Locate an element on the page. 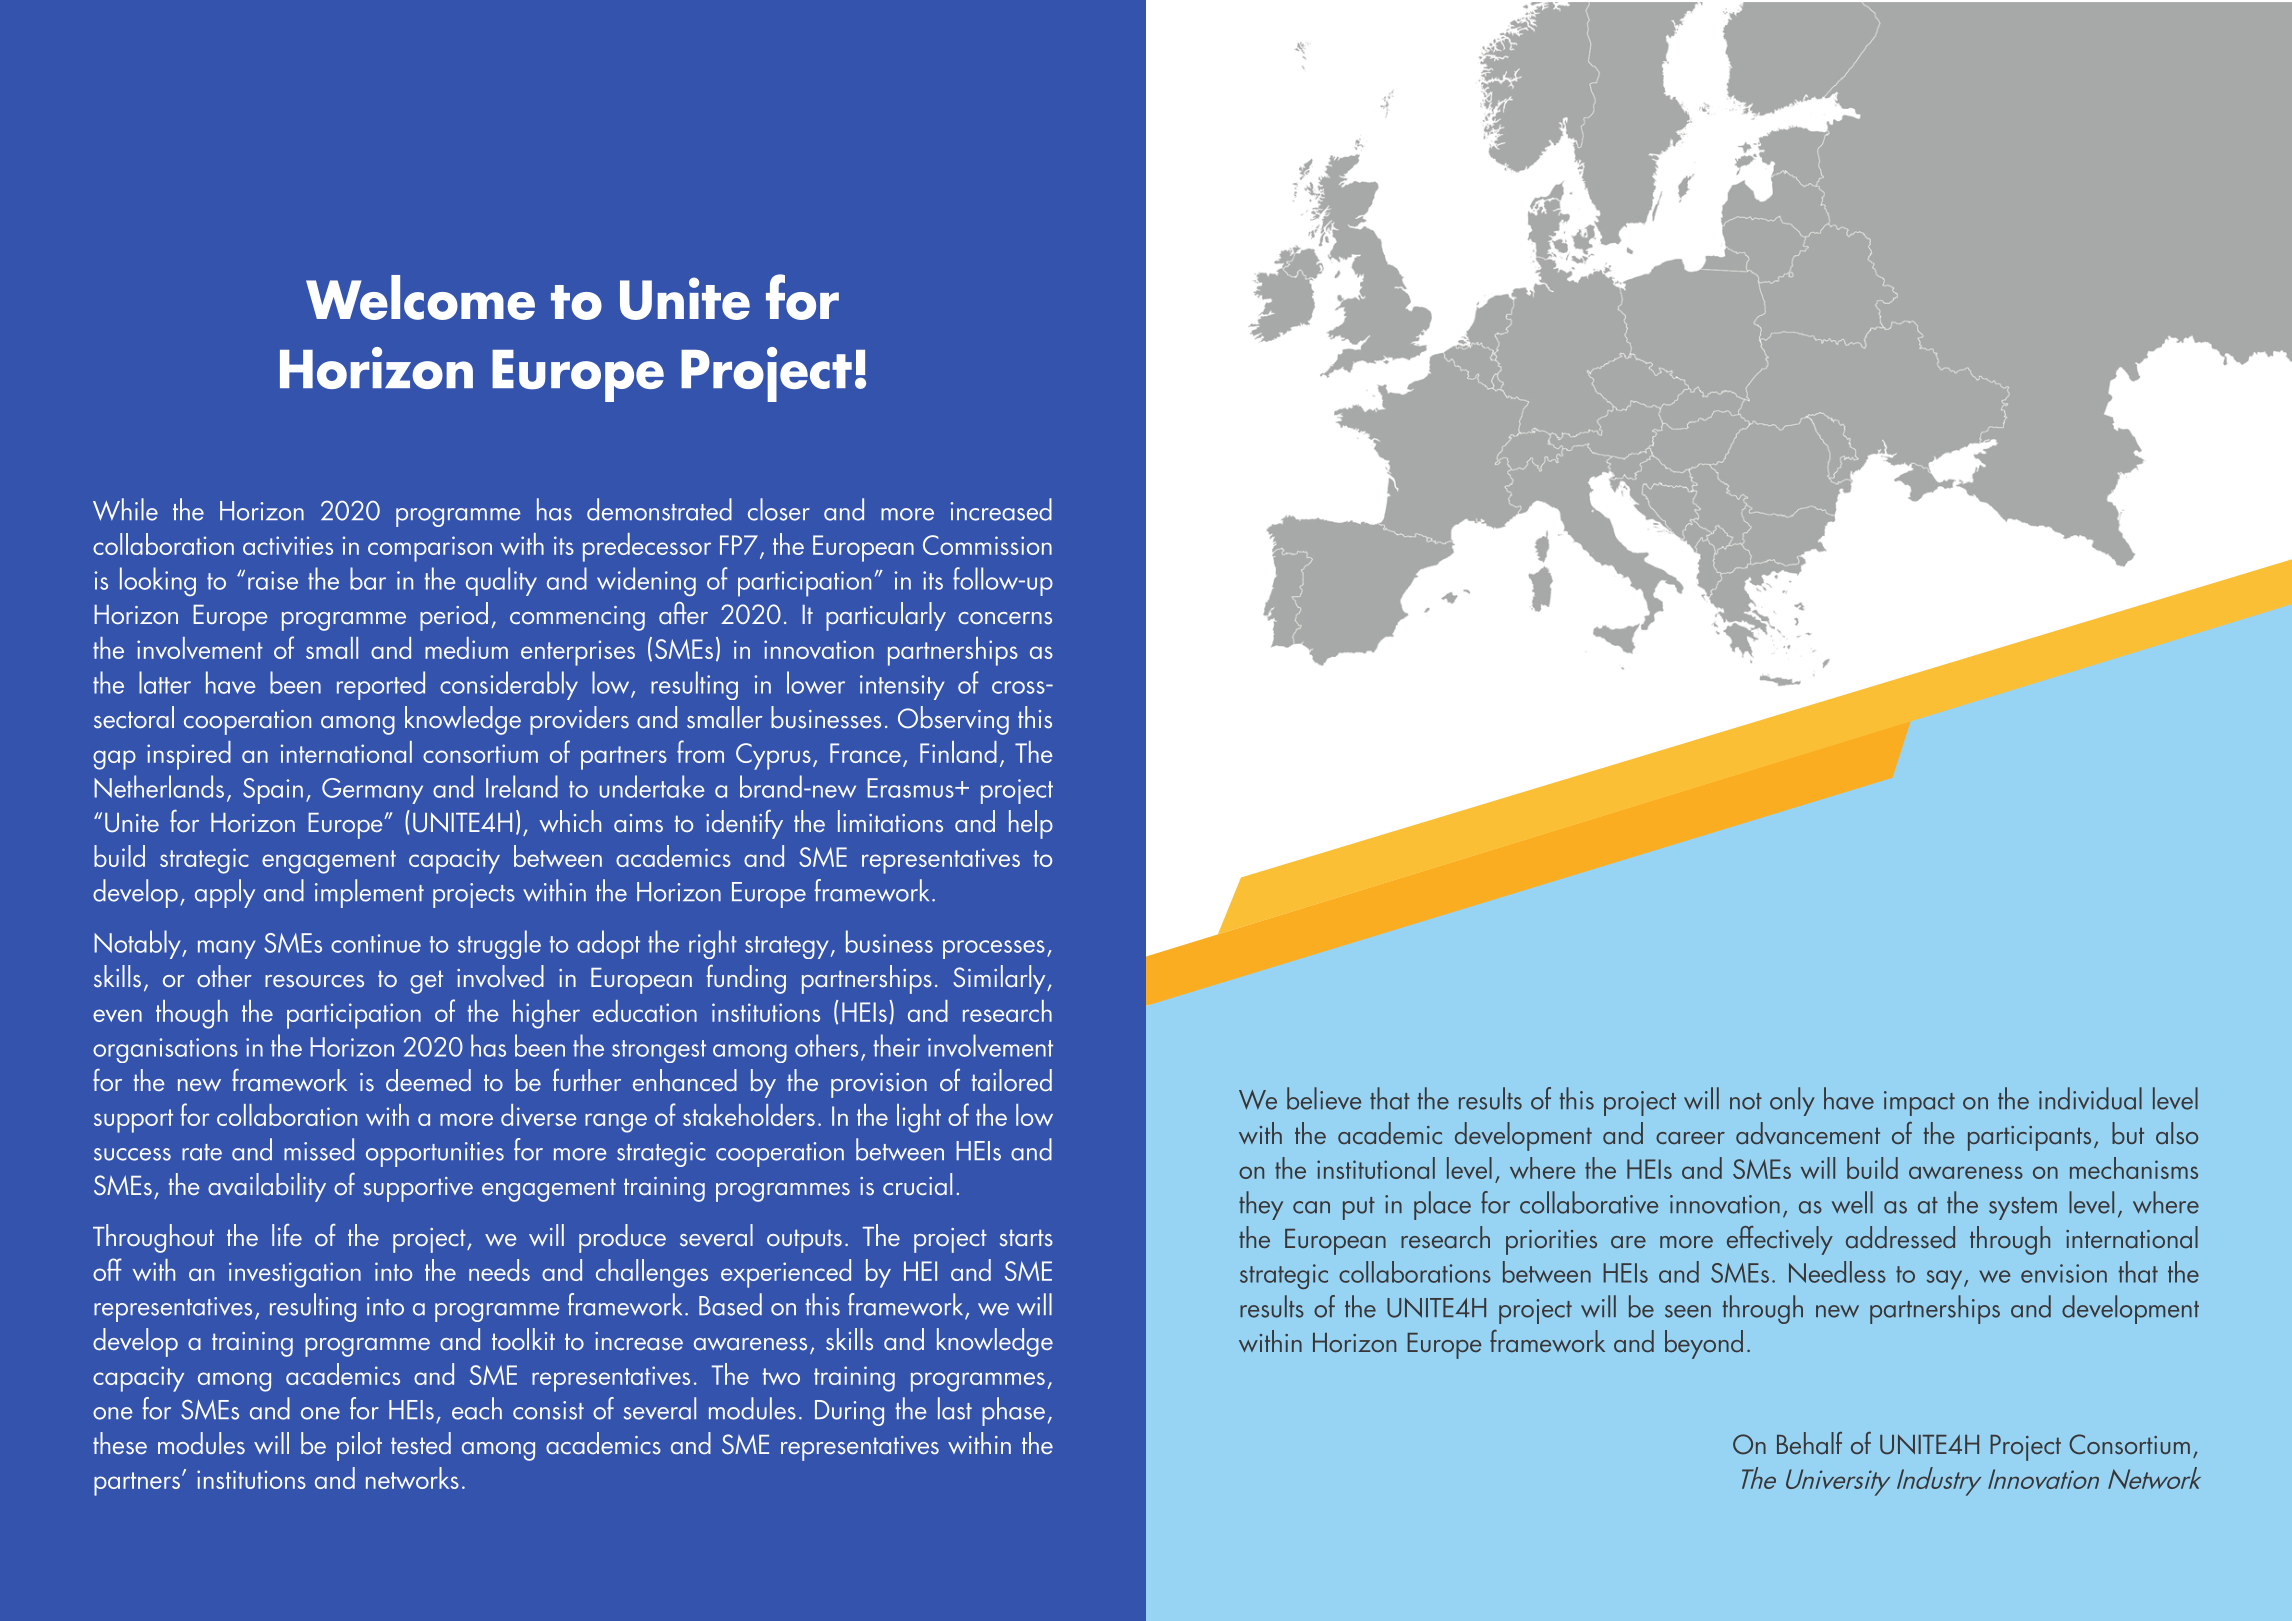  each is located at coordinates (477, 1408).
